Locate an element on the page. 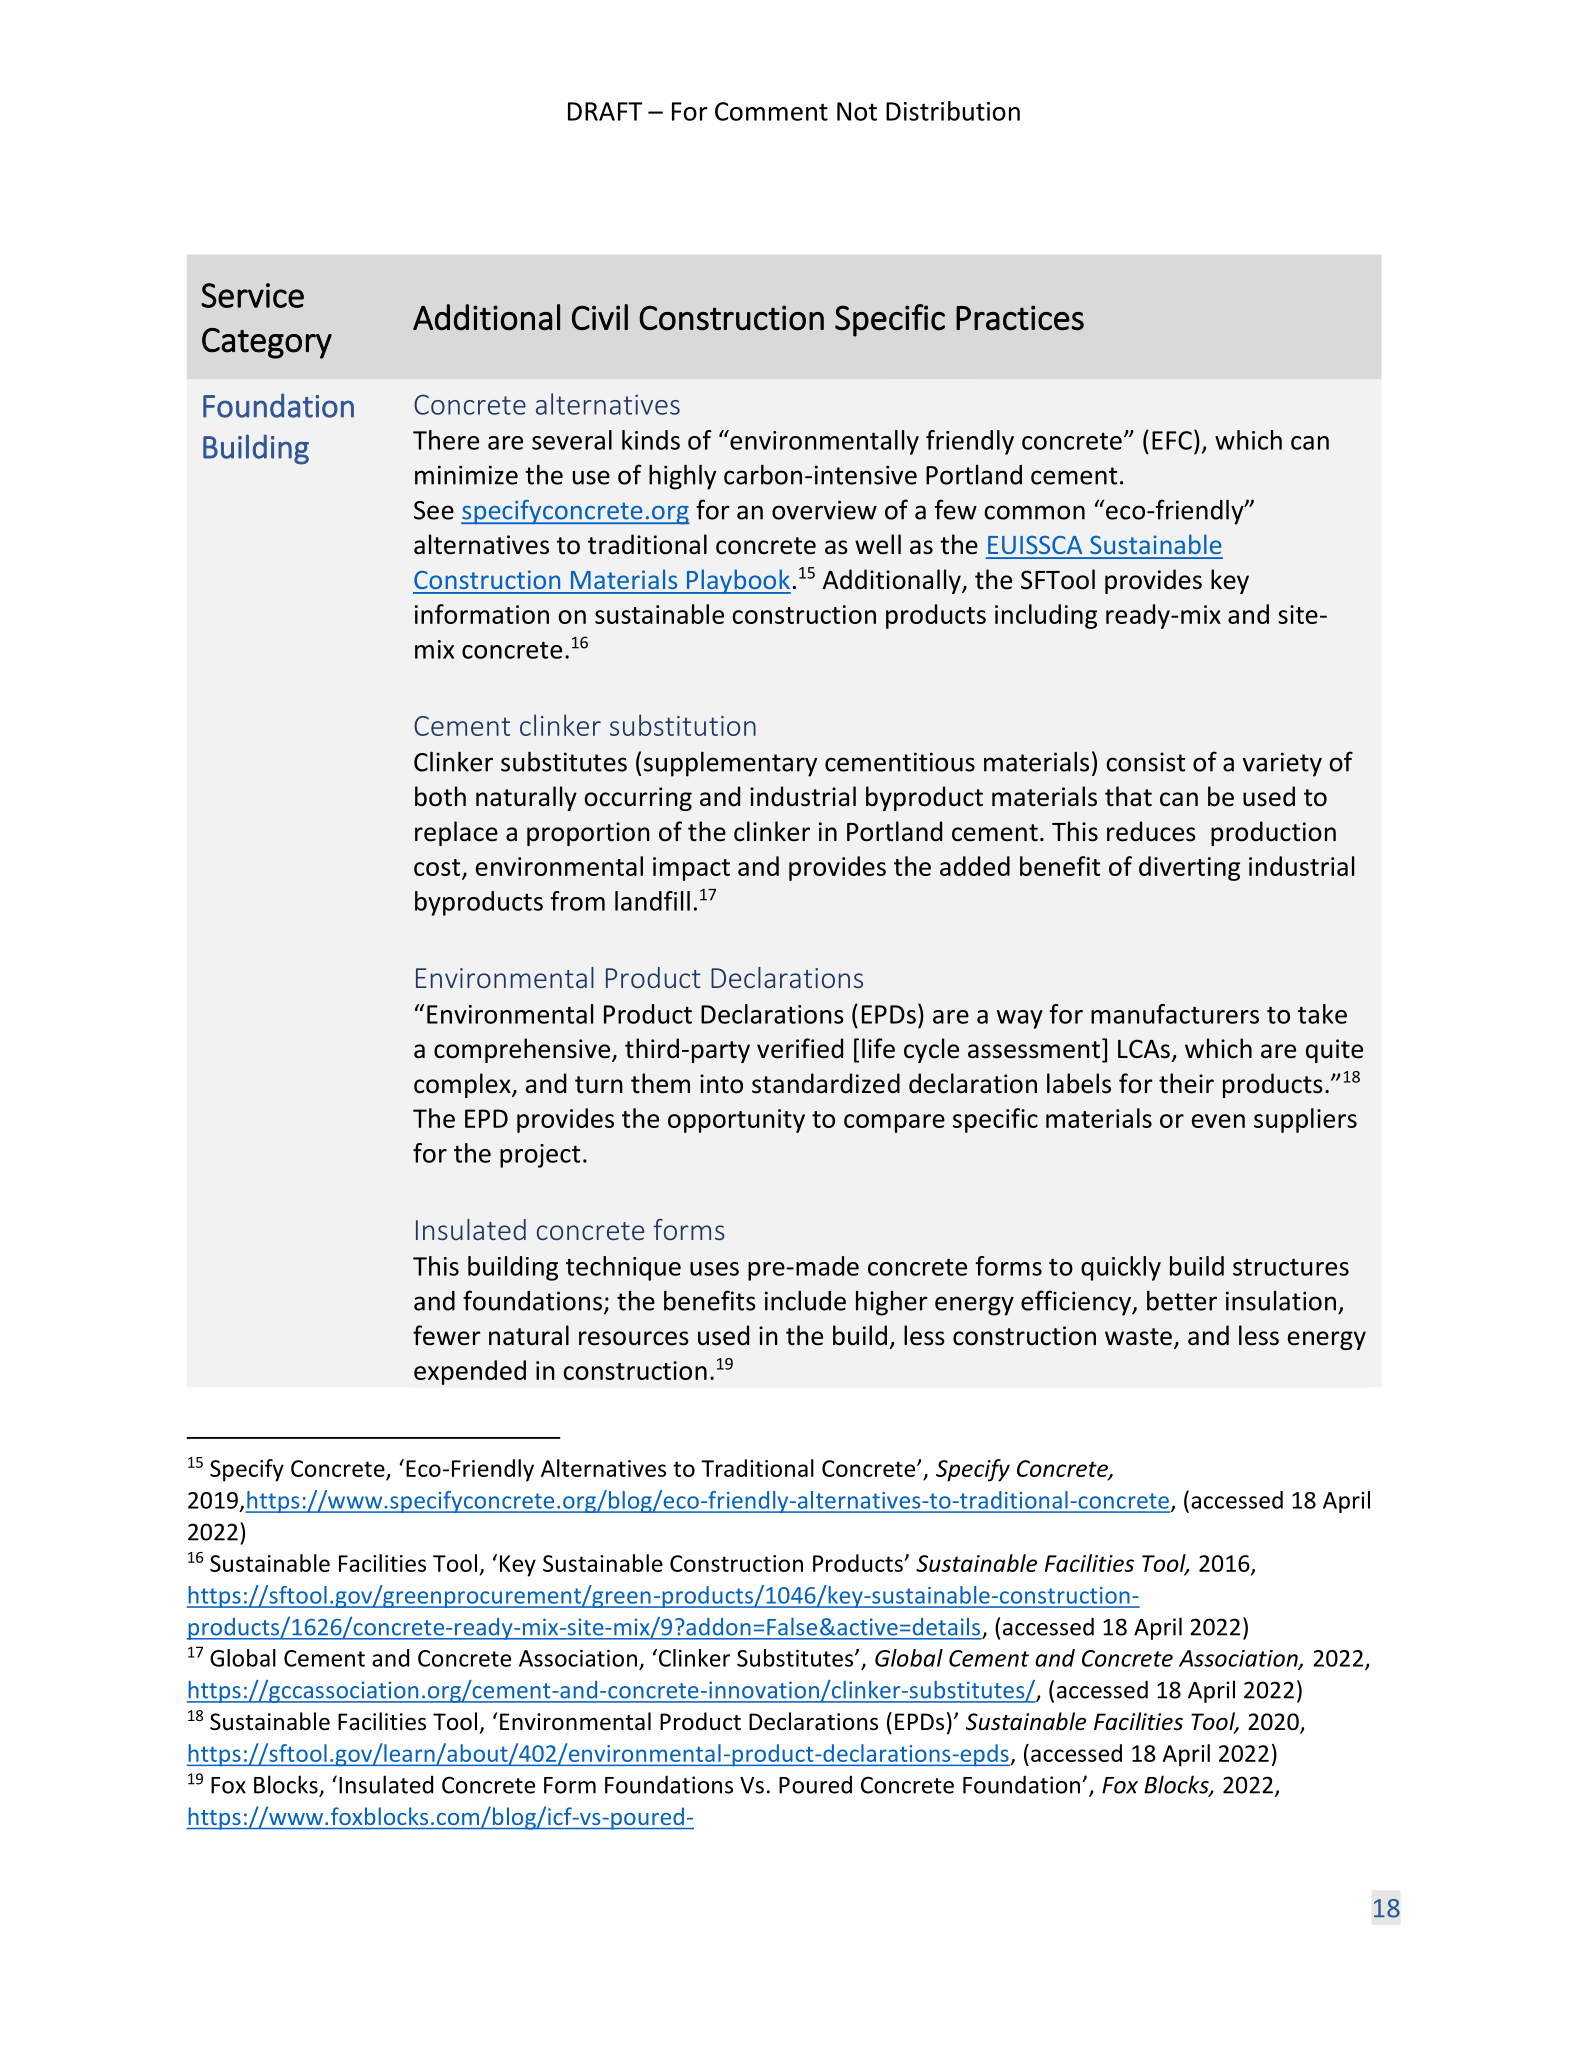 The height and width of the image is (2053, 1587). Distribution is located at coordinates (953, 111).
